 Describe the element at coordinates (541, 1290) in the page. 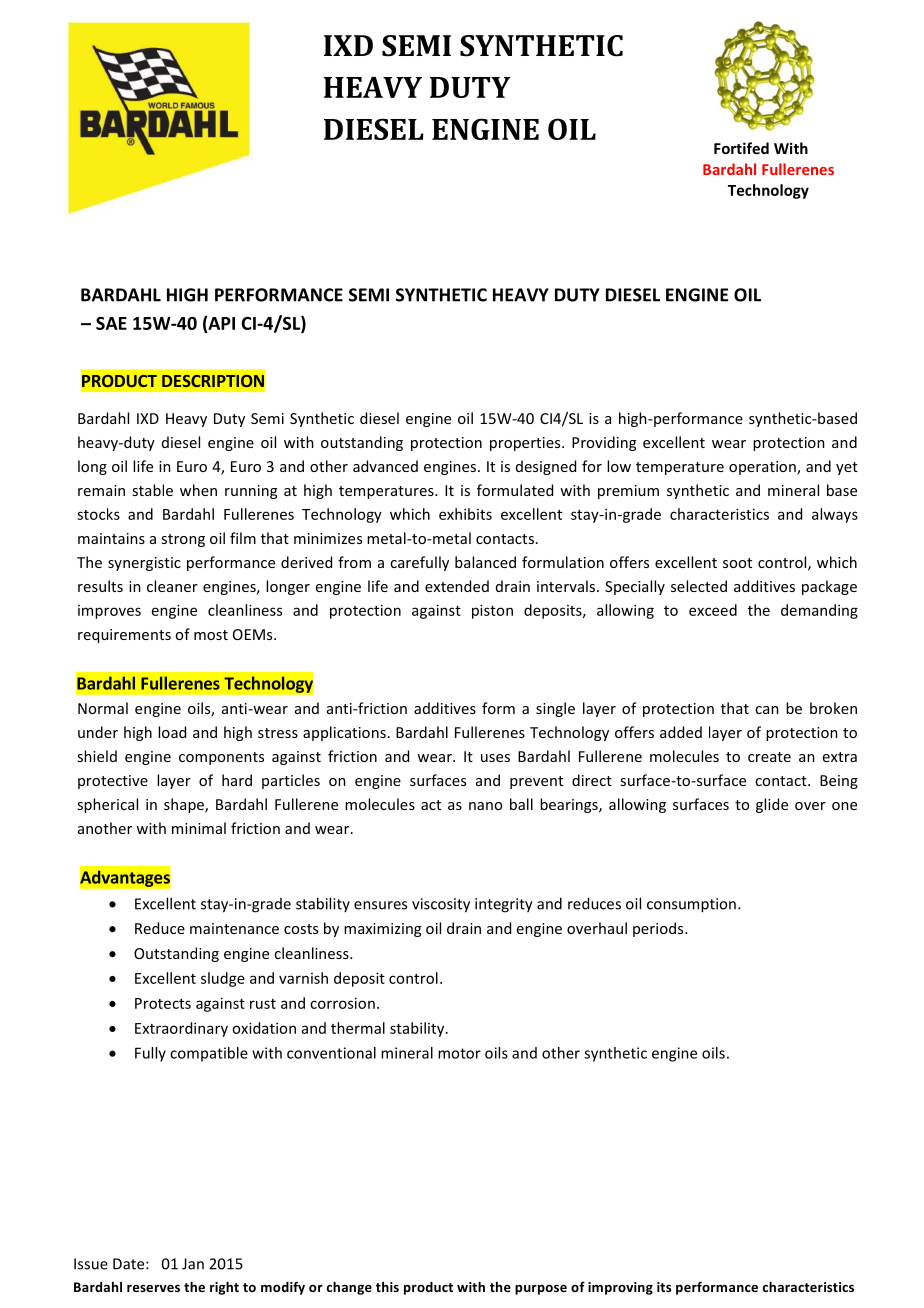

I see `purpose` at that location.
